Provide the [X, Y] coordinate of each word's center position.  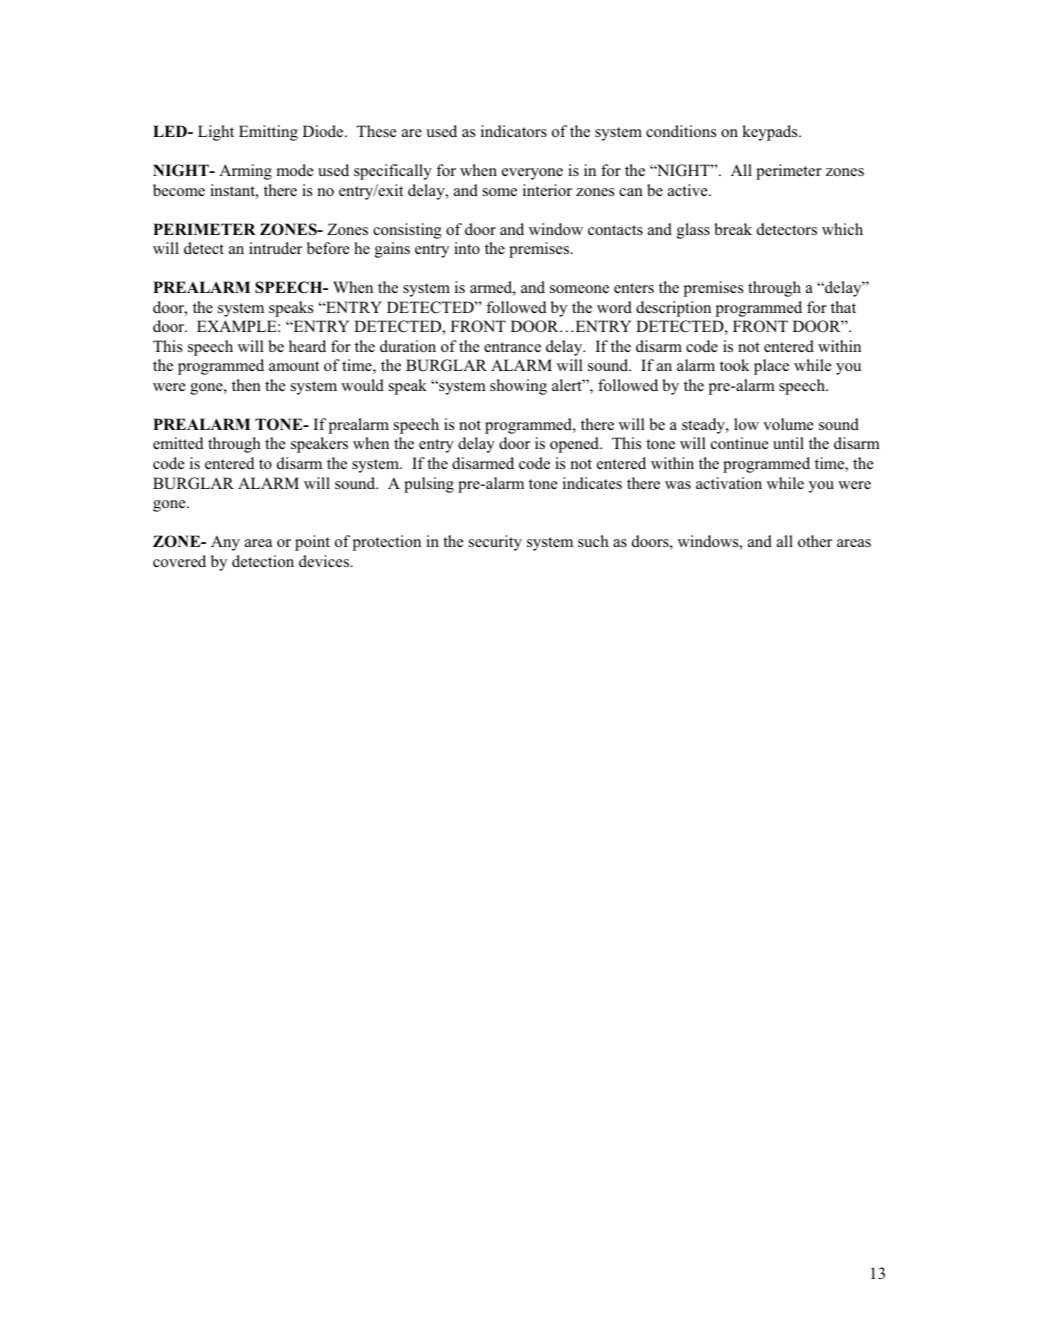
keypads [771, 133]
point [312, 543]
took [735, 365]
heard [307, 346]
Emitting [268, 133]
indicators [514, 131]
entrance [512, 347]
